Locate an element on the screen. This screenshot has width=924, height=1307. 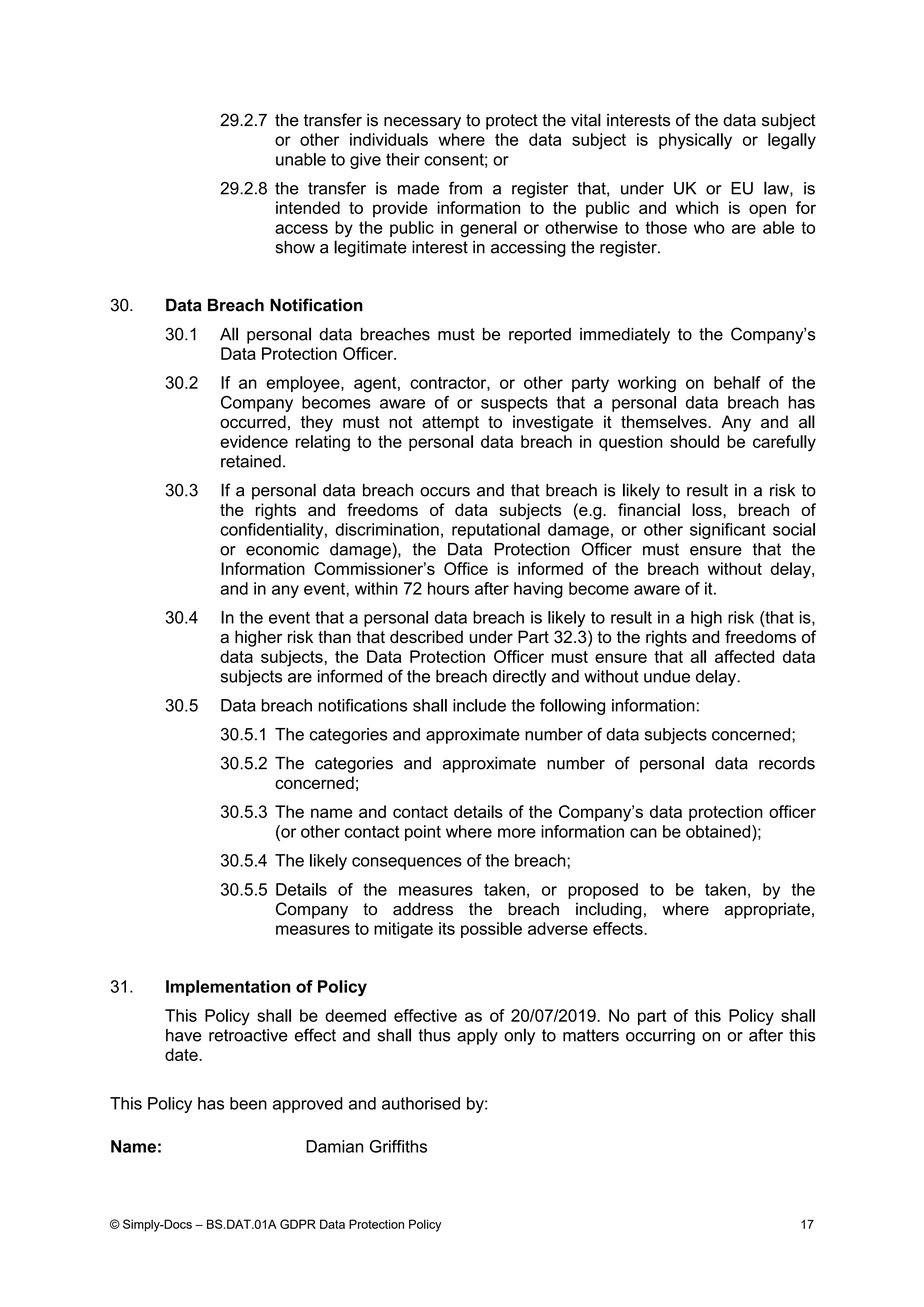
occurred is located at coordinates (253, 421).
